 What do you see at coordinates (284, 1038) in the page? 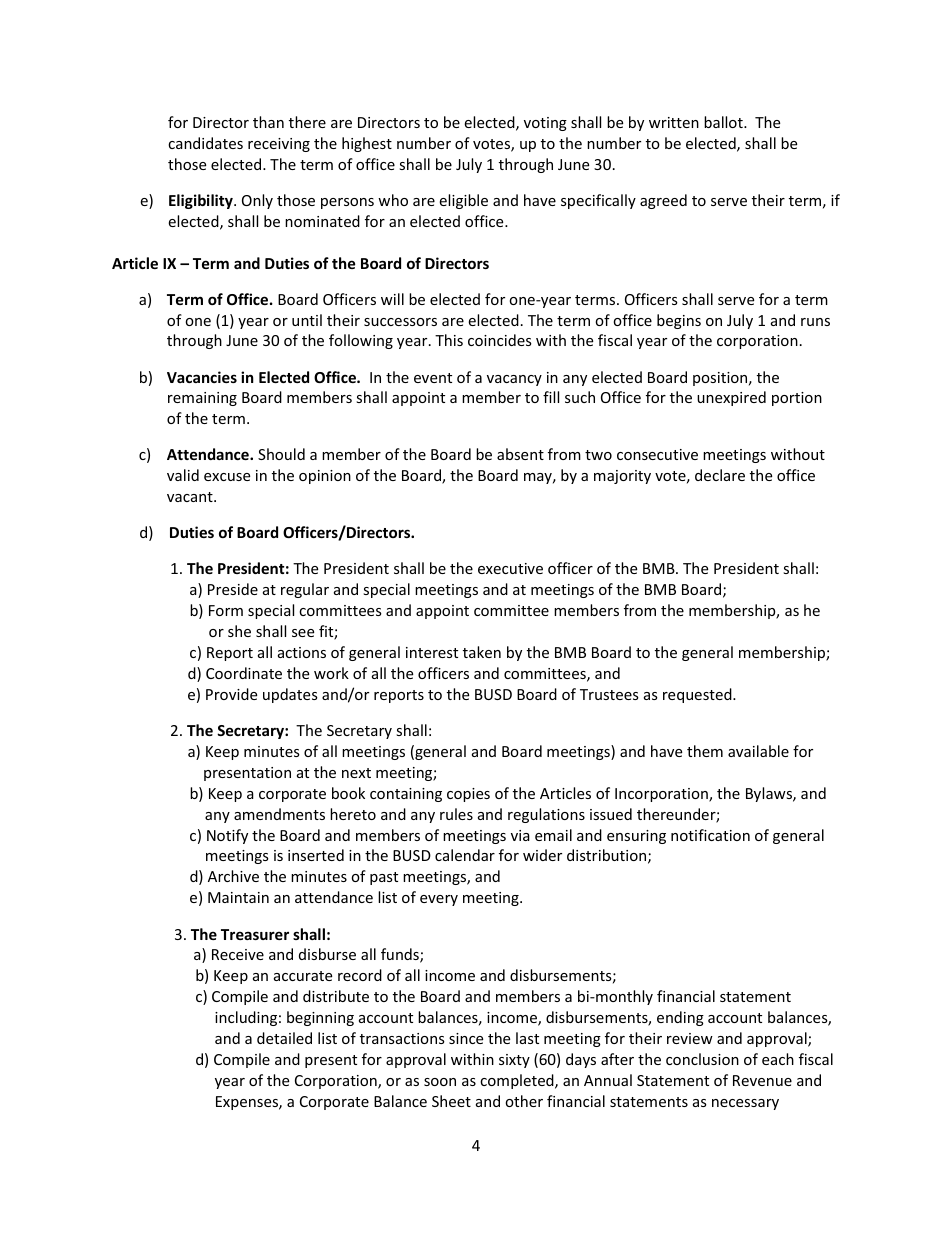
I see `detailed` at bounding box center [284, 1038].
